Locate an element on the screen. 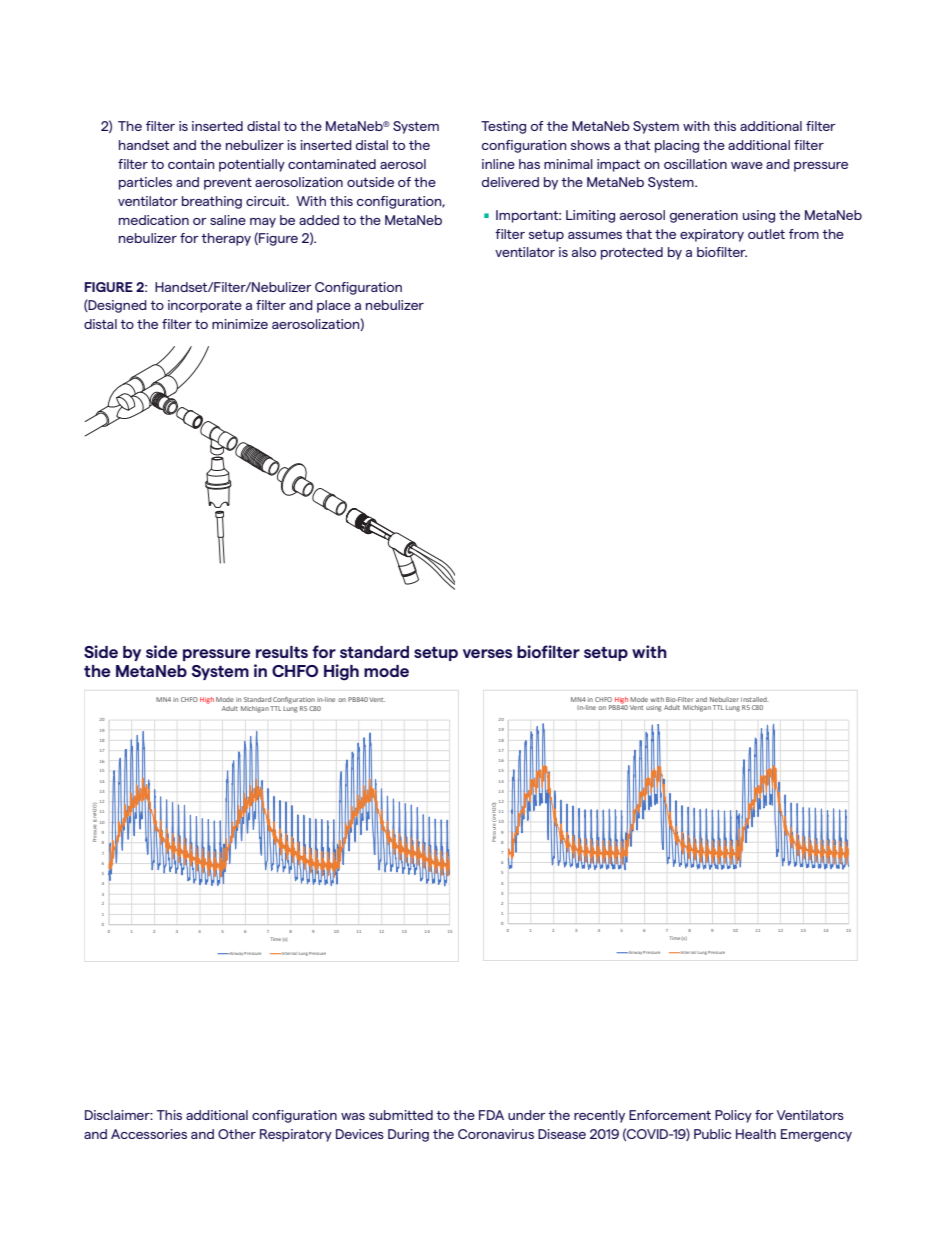 The image size is (952, 1233). Policy is located at coordinates (733, 1116).
